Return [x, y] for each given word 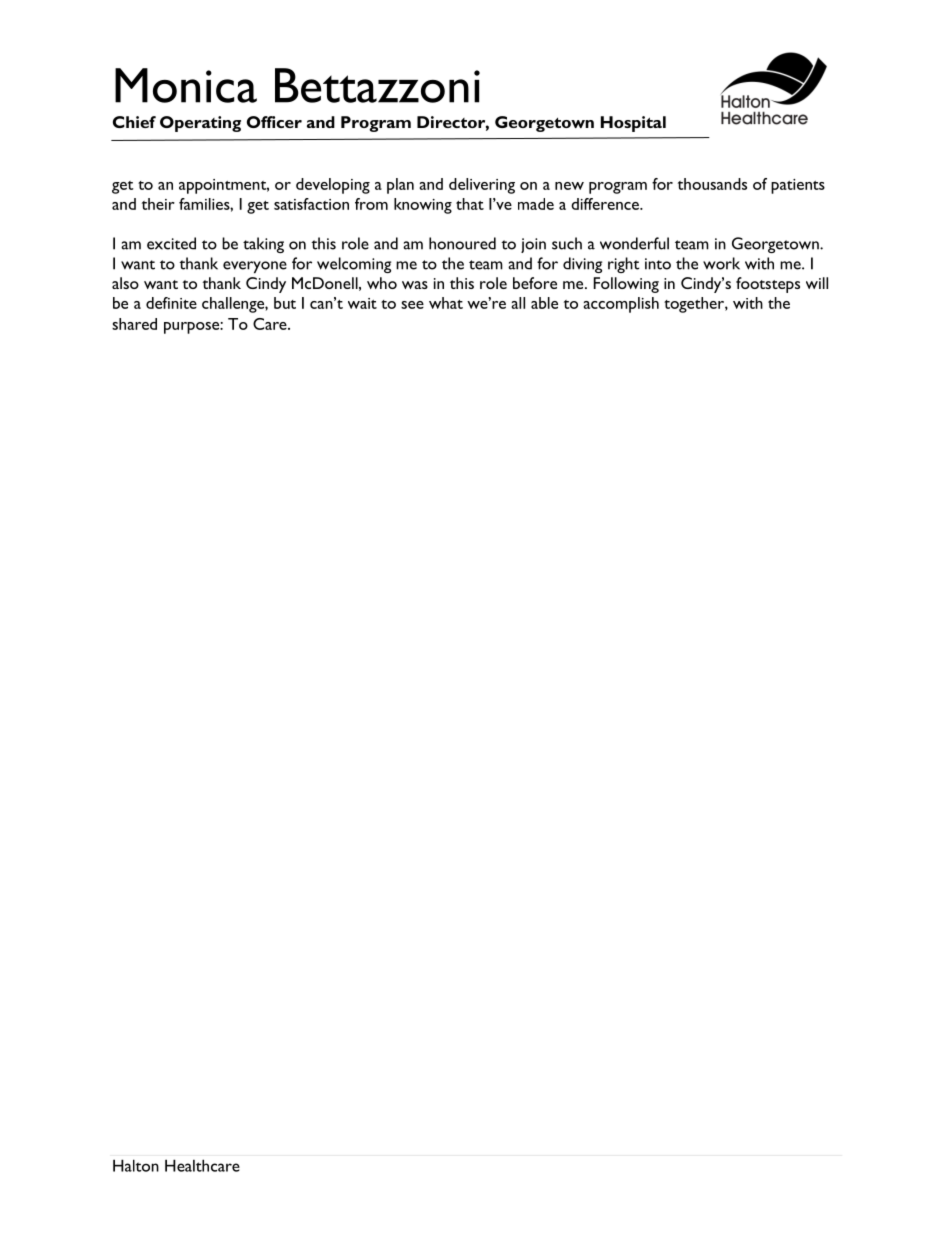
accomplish [621, 305]
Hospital [633, 124]
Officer [274, 122]
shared [134, 324]
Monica [186, 85]
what [446, 303]
